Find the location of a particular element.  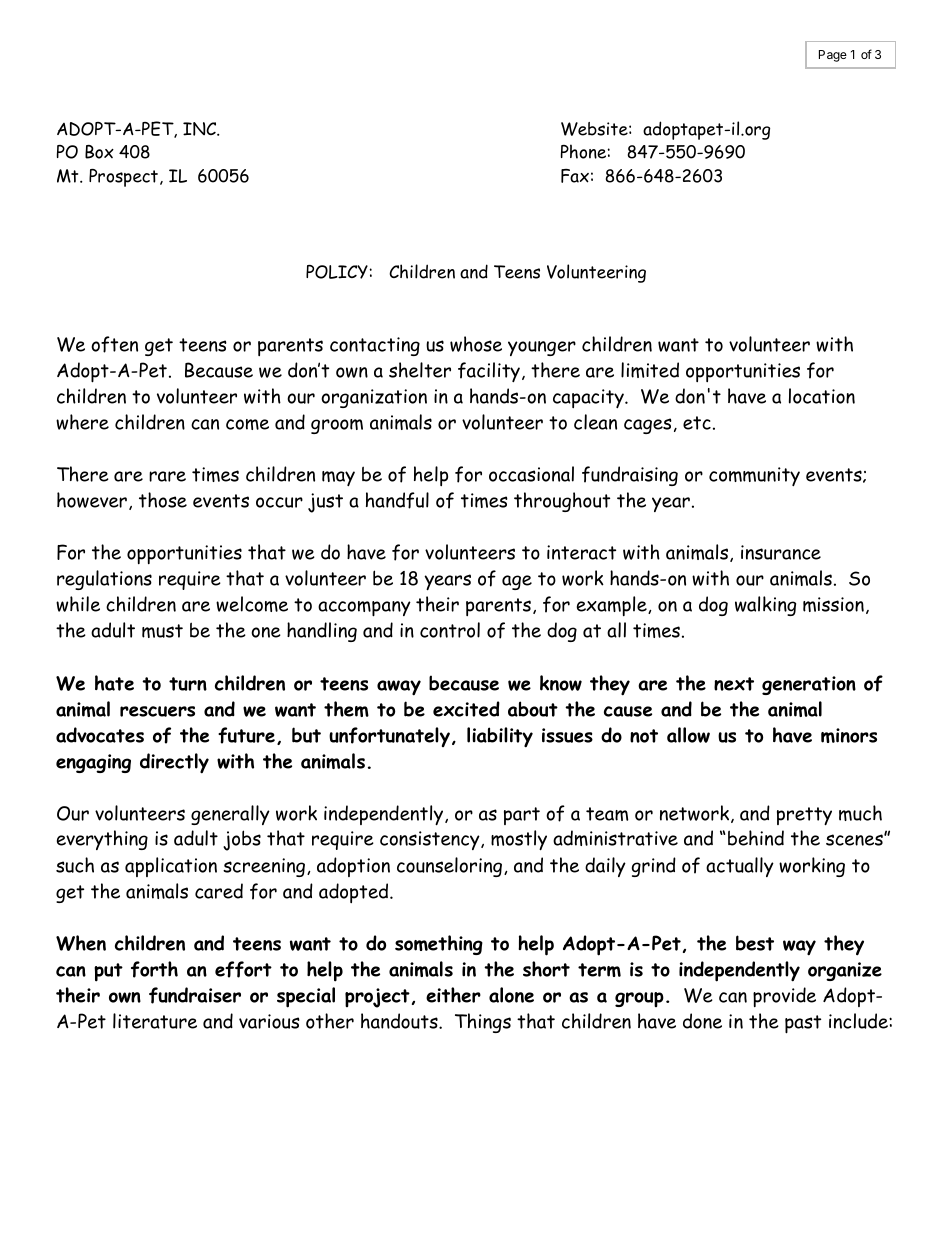

POLICY is located at coordinates (337, 272).
